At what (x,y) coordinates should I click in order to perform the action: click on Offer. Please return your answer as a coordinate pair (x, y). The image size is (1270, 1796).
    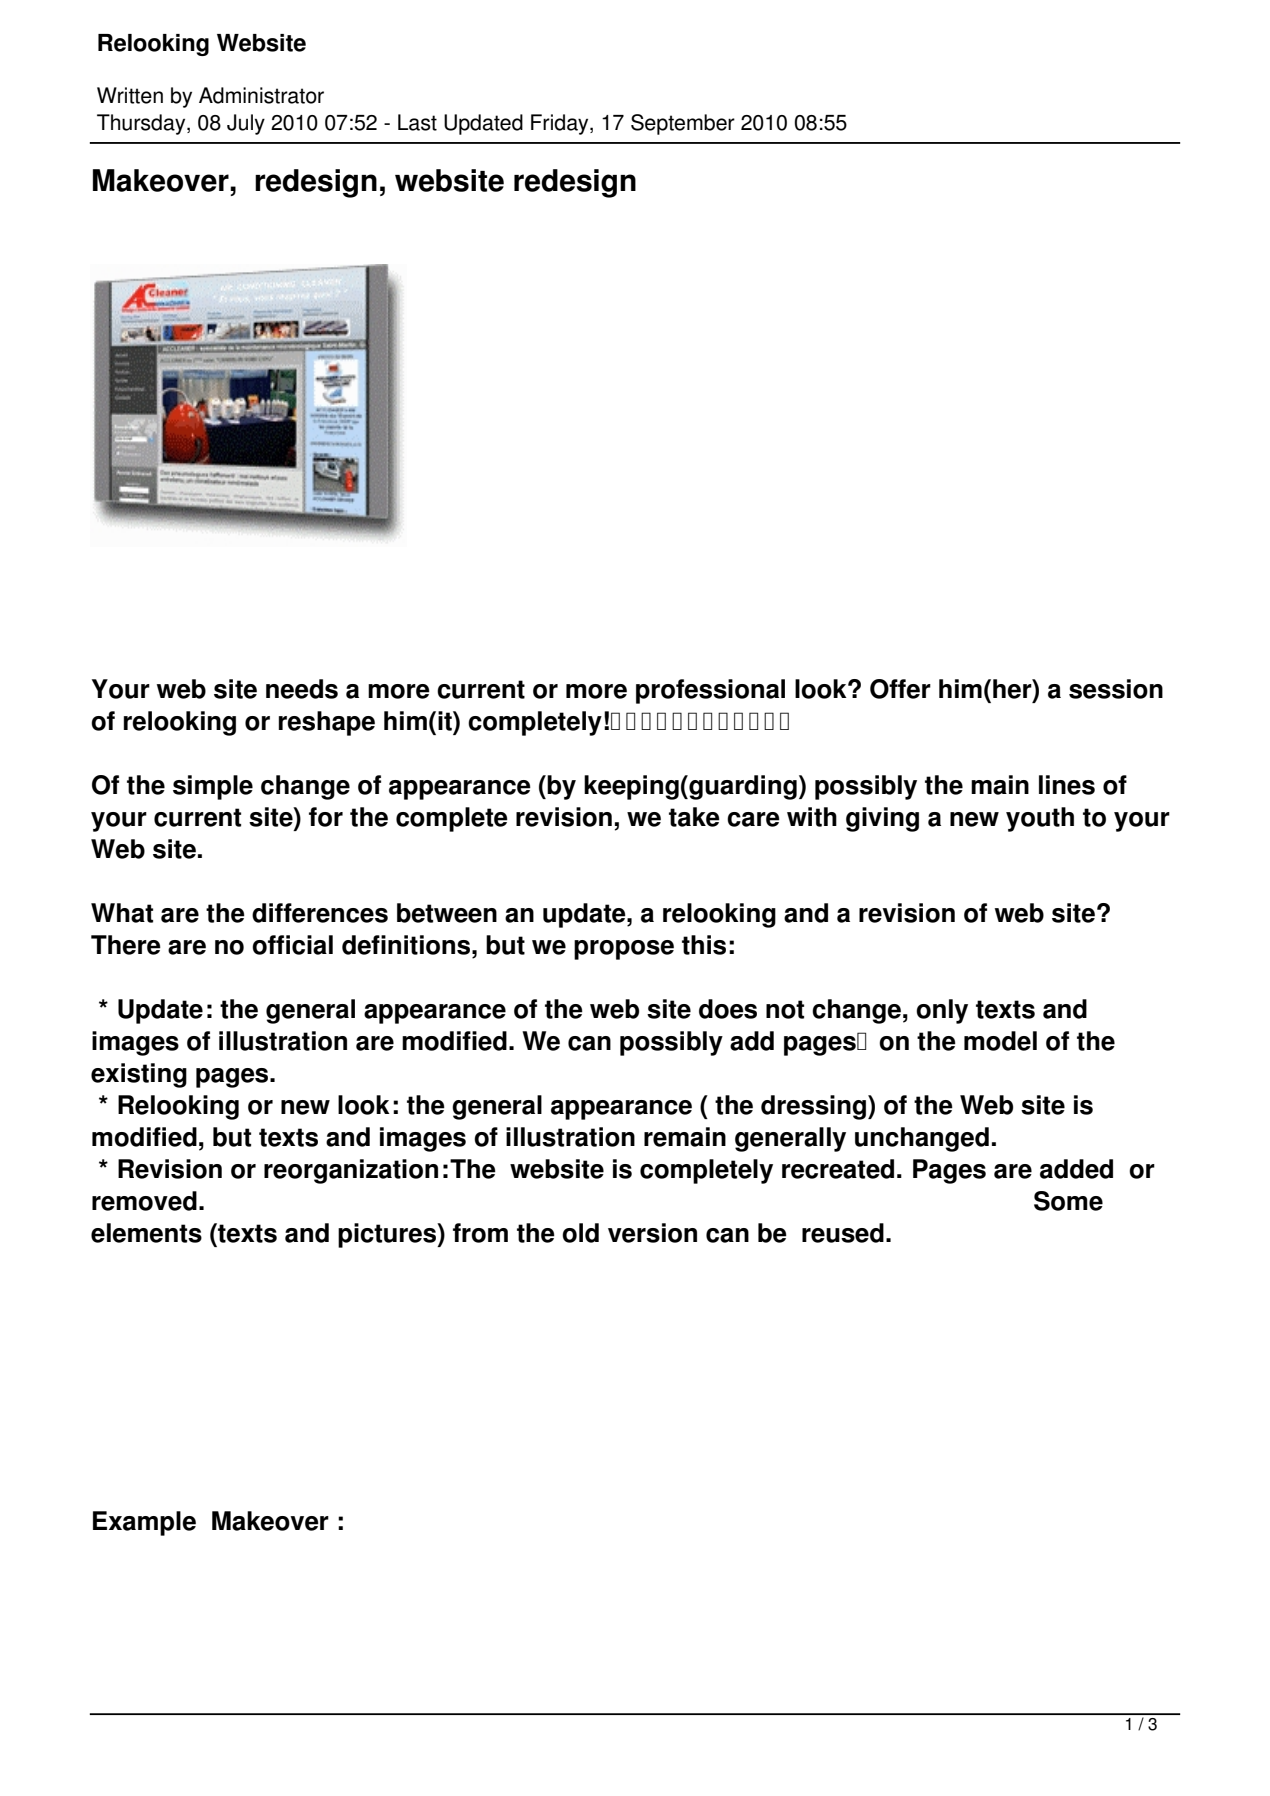
    Looking at the image, I should click on (900, 689).
